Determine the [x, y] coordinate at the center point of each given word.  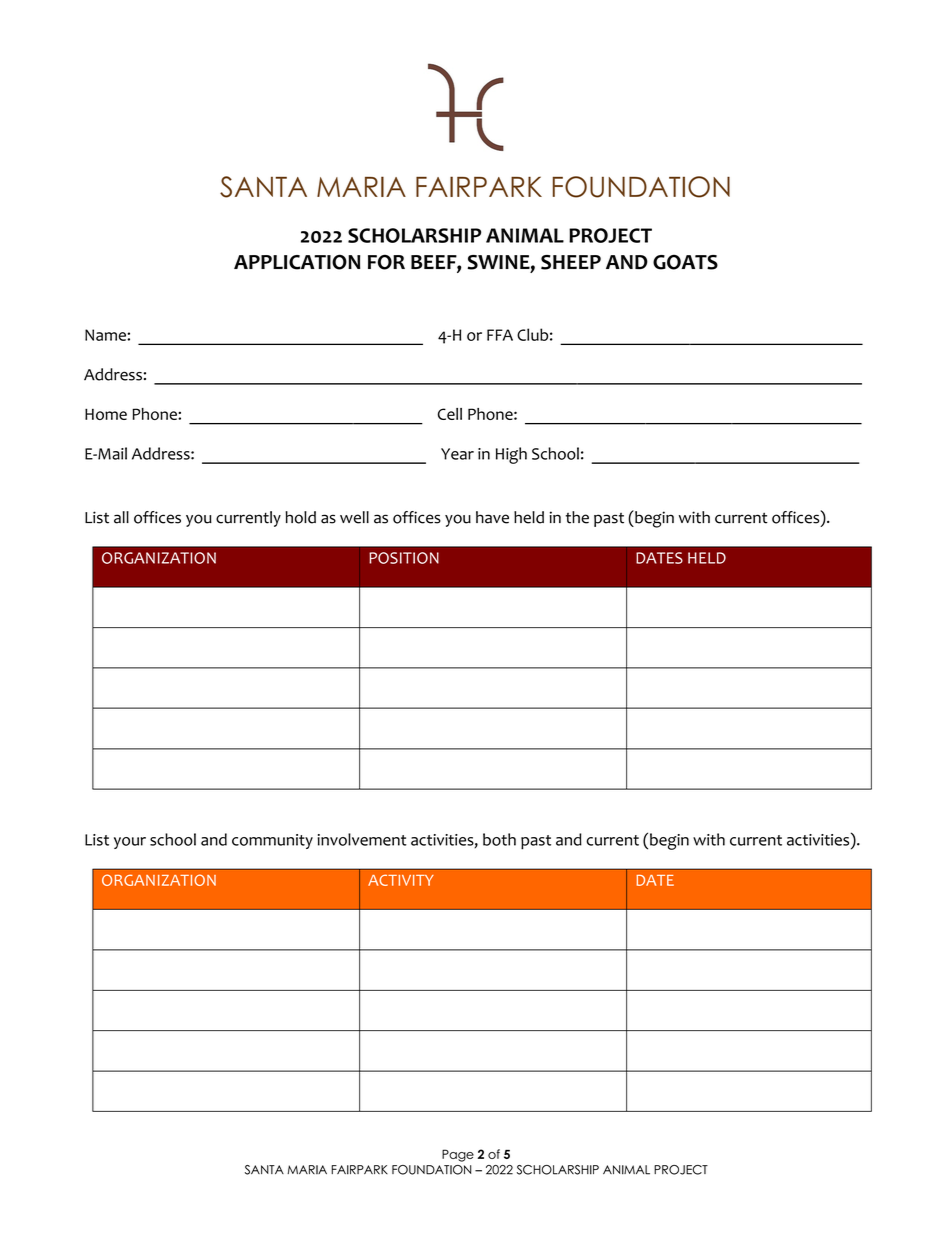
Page [458, 1155]
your [130, 843]
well [354, 517]
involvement [362, 839]
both [499, 839]
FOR [386, 262]
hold [300, 517]
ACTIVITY [401, 880]
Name [106, 335]
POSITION [404, 558]
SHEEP [571, 262]
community [272, 841]
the [577, 517]
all [121, 517]
